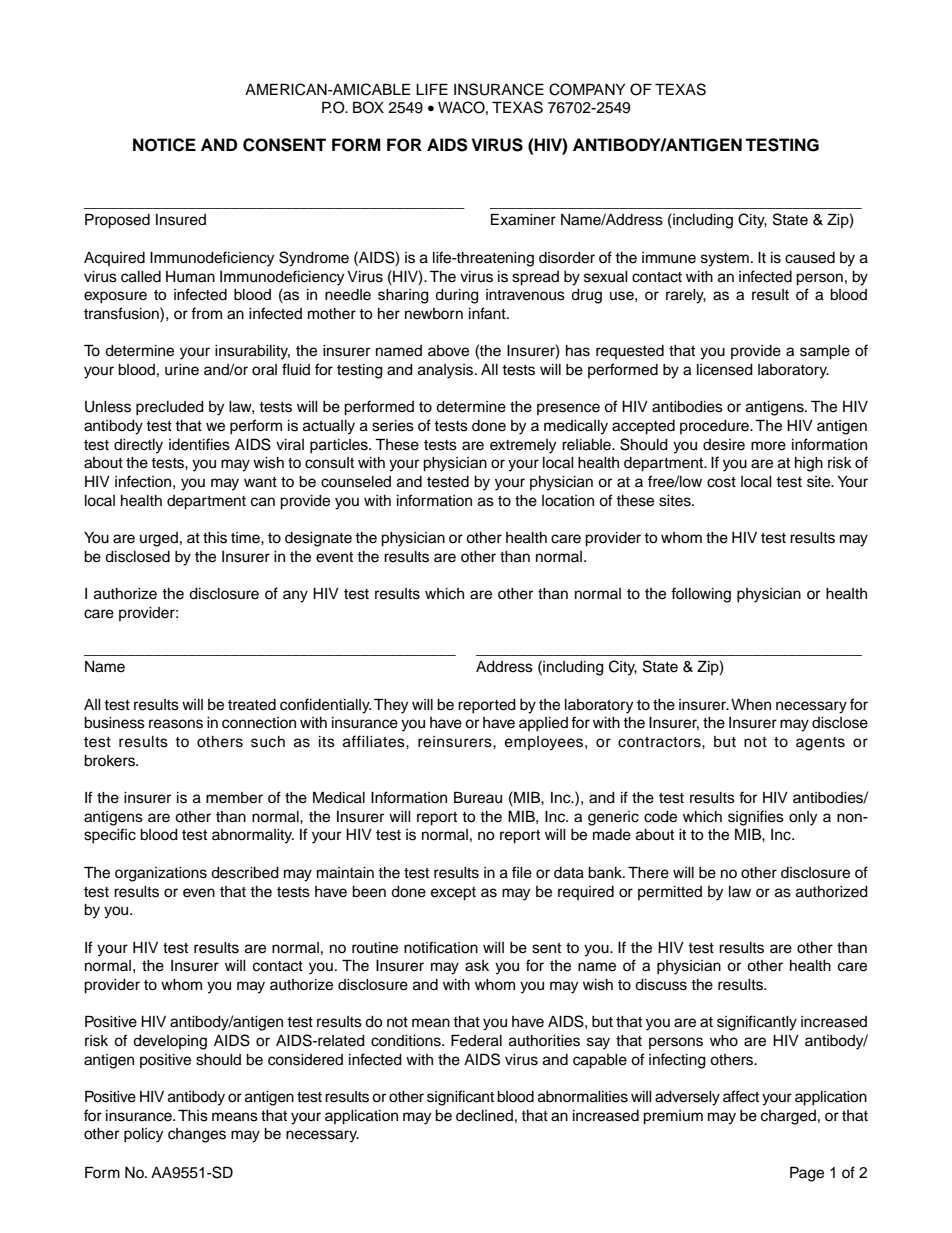 This image has height=1233, width=952. I want to click on COMPANY, so click(587, 89).
